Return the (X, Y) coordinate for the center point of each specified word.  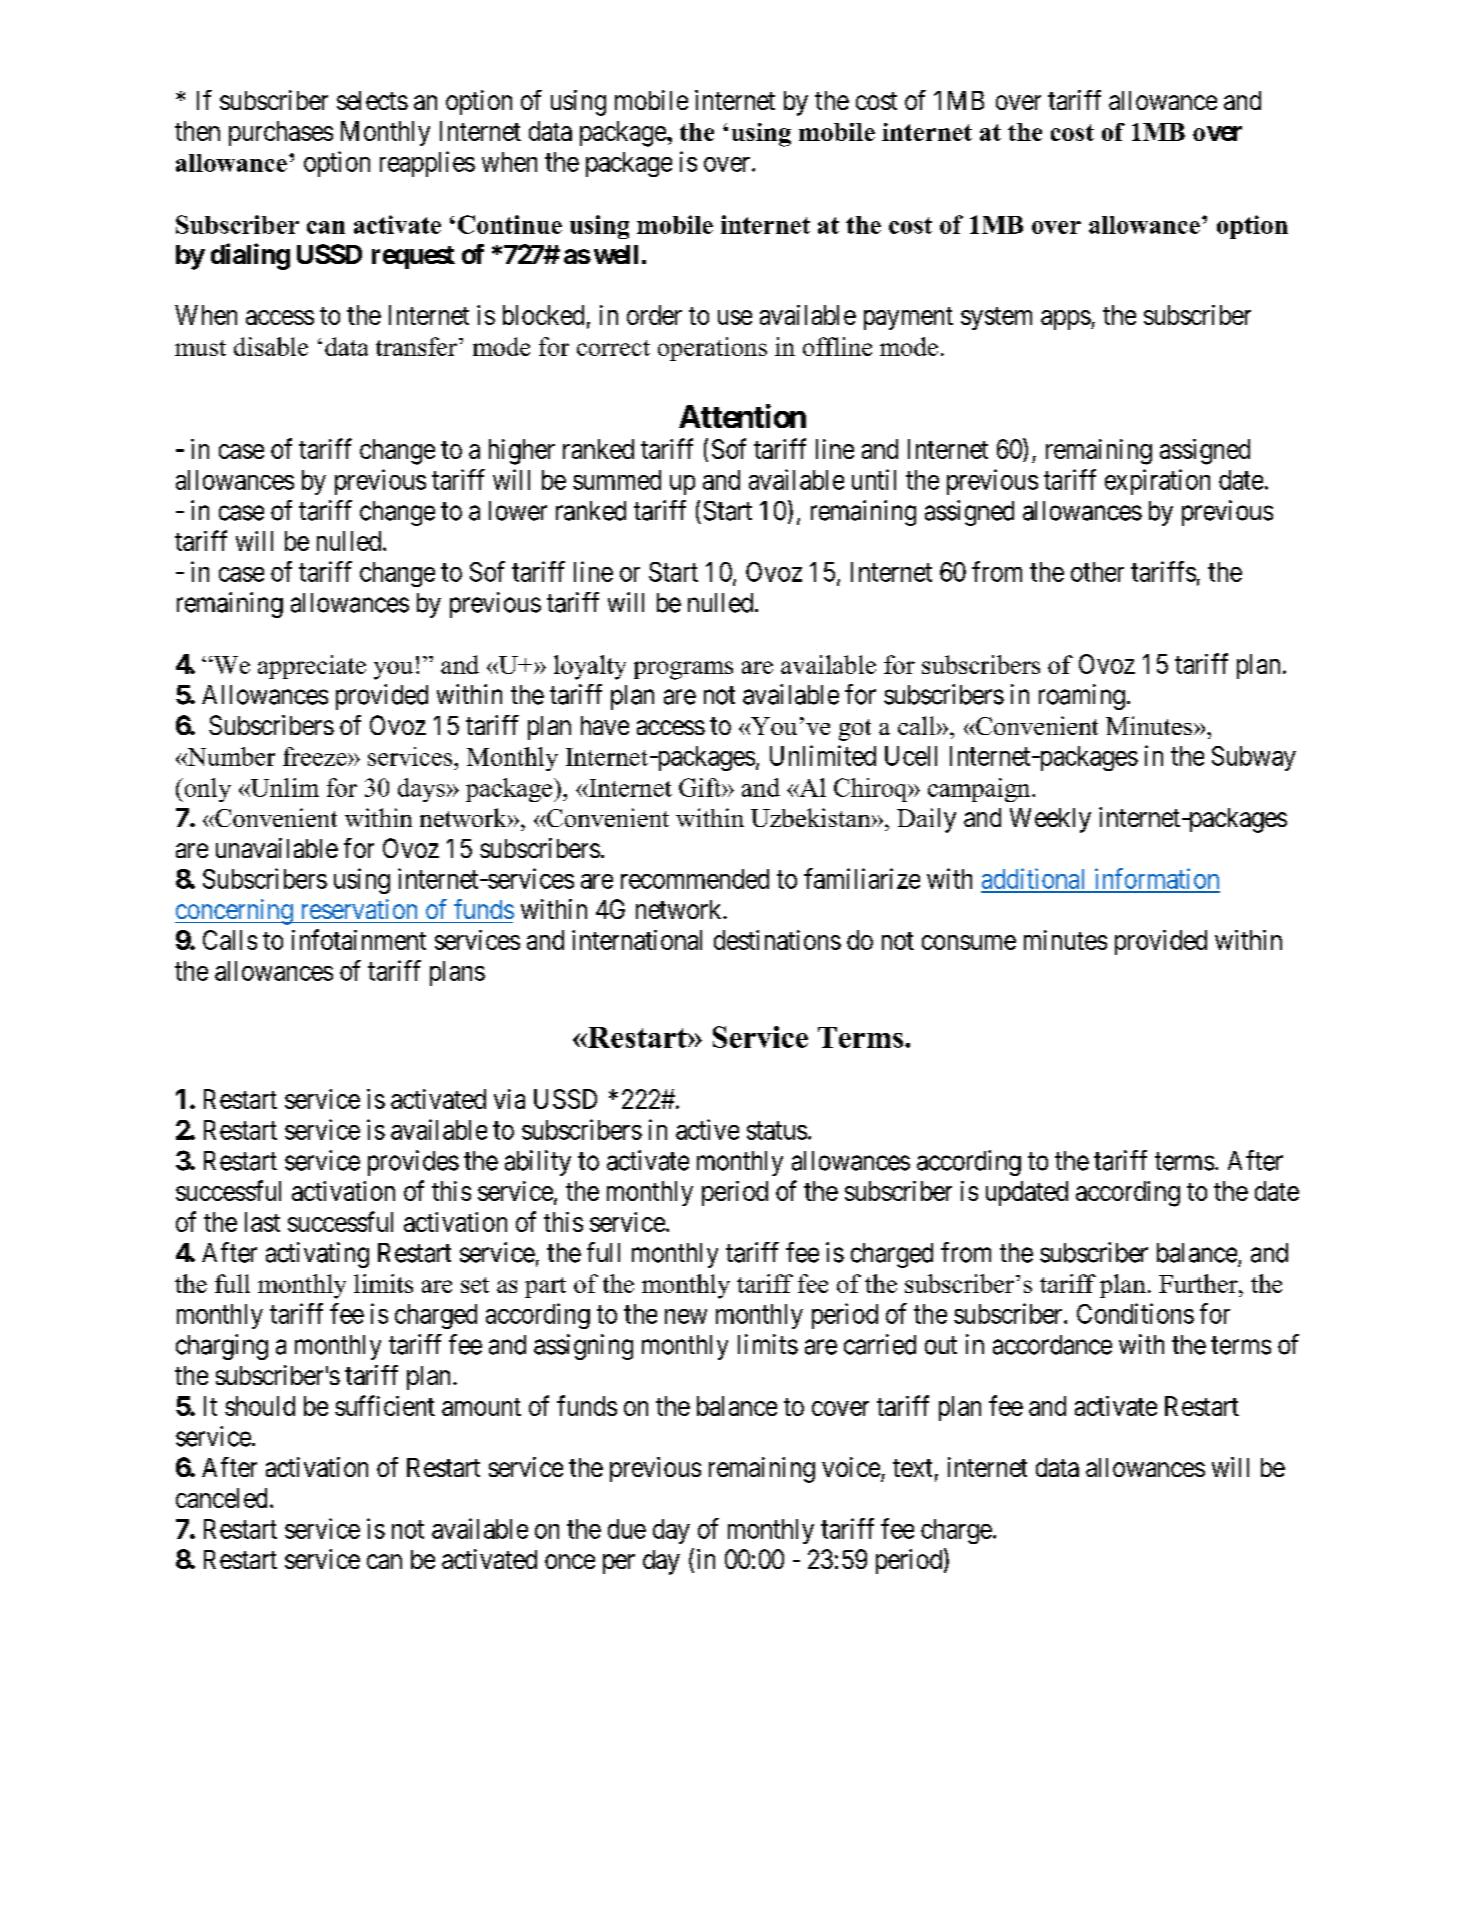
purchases (281, 133)
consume (969, 942)
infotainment (359, 939)
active (707, 1129)
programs (683, 670)
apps (1066, 320)
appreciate (312, 667)
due (627, 1529)
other (1097, 572)
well (616, 254)
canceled (221, 1498)
